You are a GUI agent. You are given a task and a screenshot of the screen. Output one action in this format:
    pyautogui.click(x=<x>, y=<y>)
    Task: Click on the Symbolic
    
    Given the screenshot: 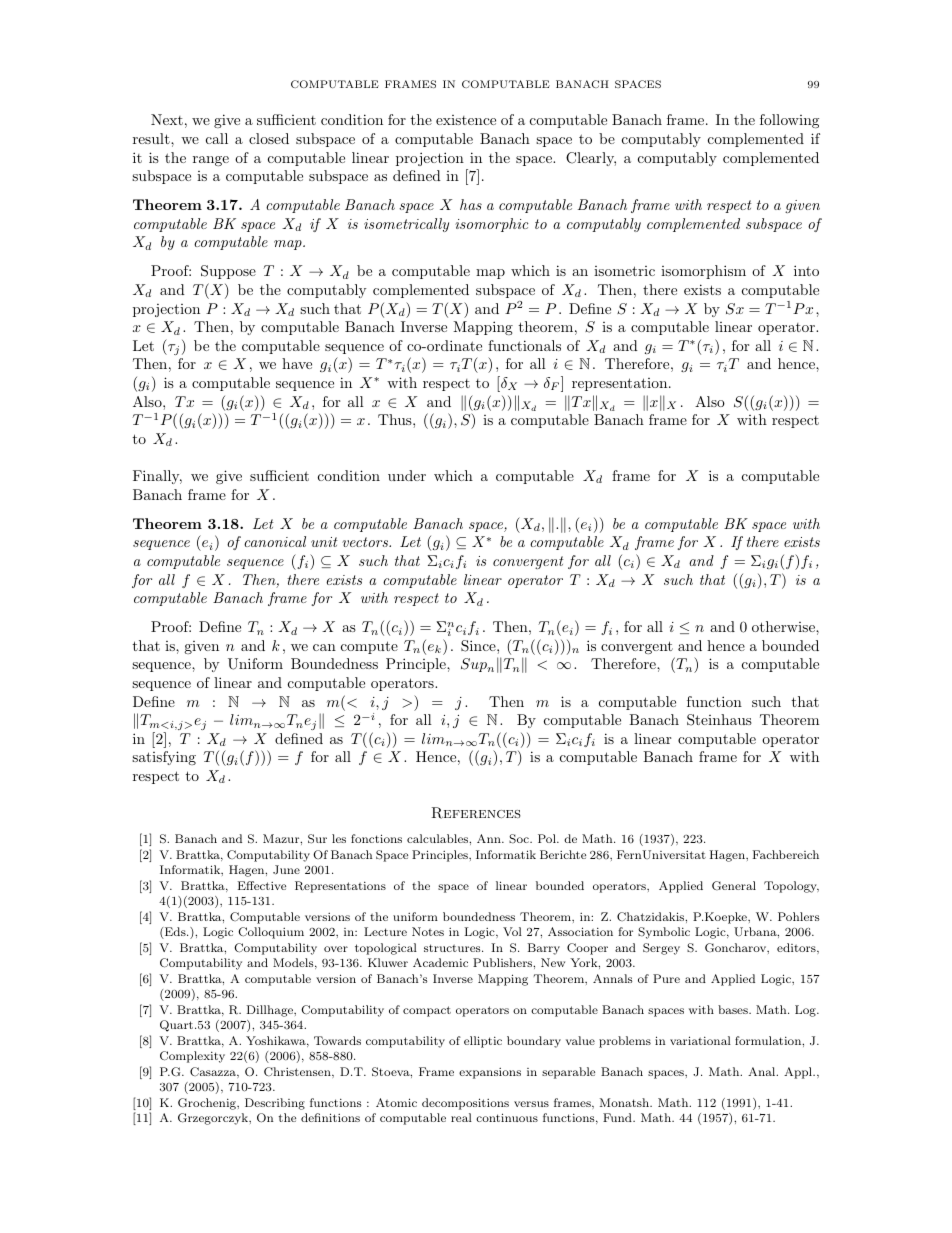 What is the action you would take?
    pyautogui.click(x=664, y=933)
